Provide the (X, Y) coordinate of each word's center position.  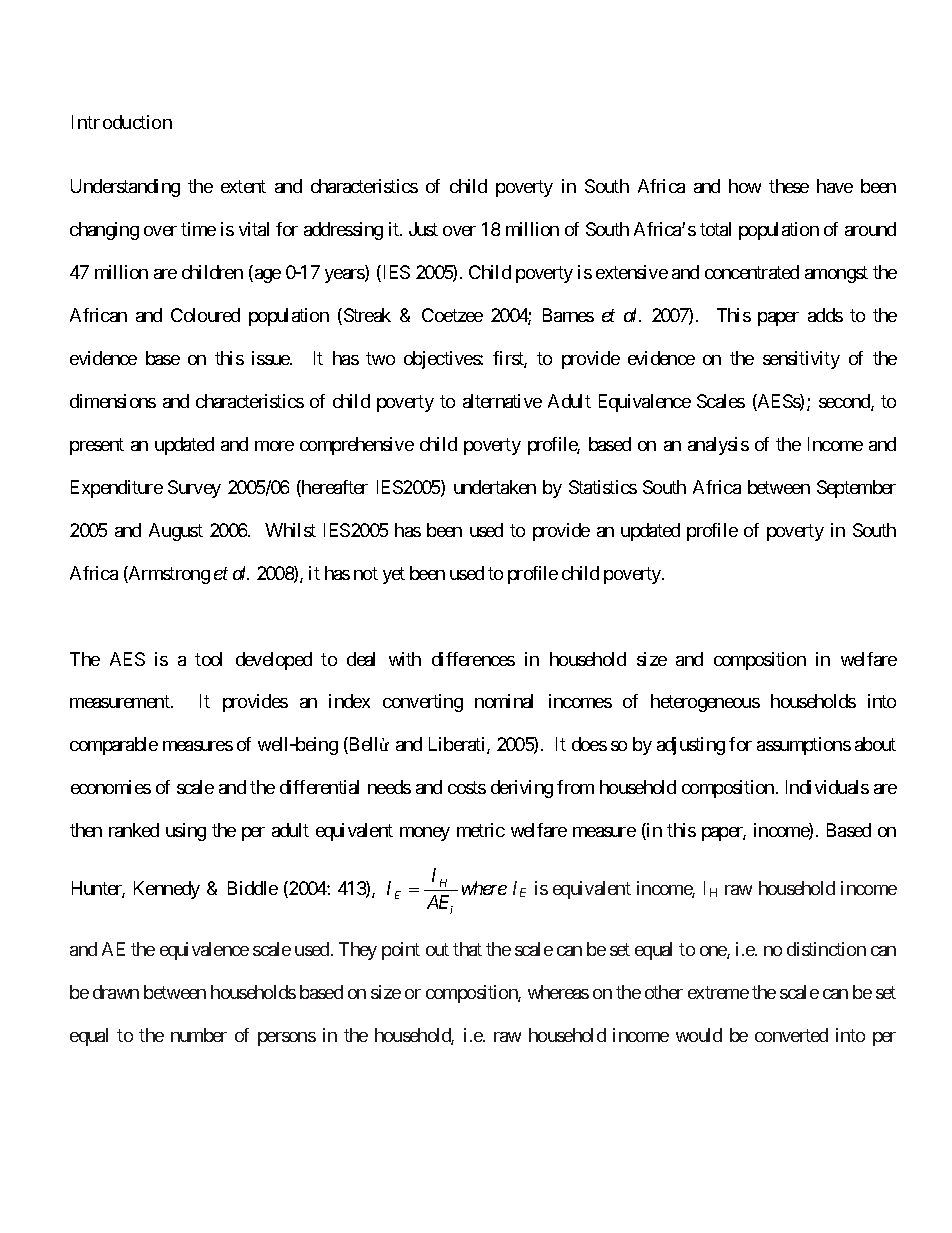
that (467, 949)
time (198, 229)
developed (274, 661)
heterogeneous (705, 703)
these (789, 186)
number (199, 1035)
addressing (343, 231)
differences (473, 659)
